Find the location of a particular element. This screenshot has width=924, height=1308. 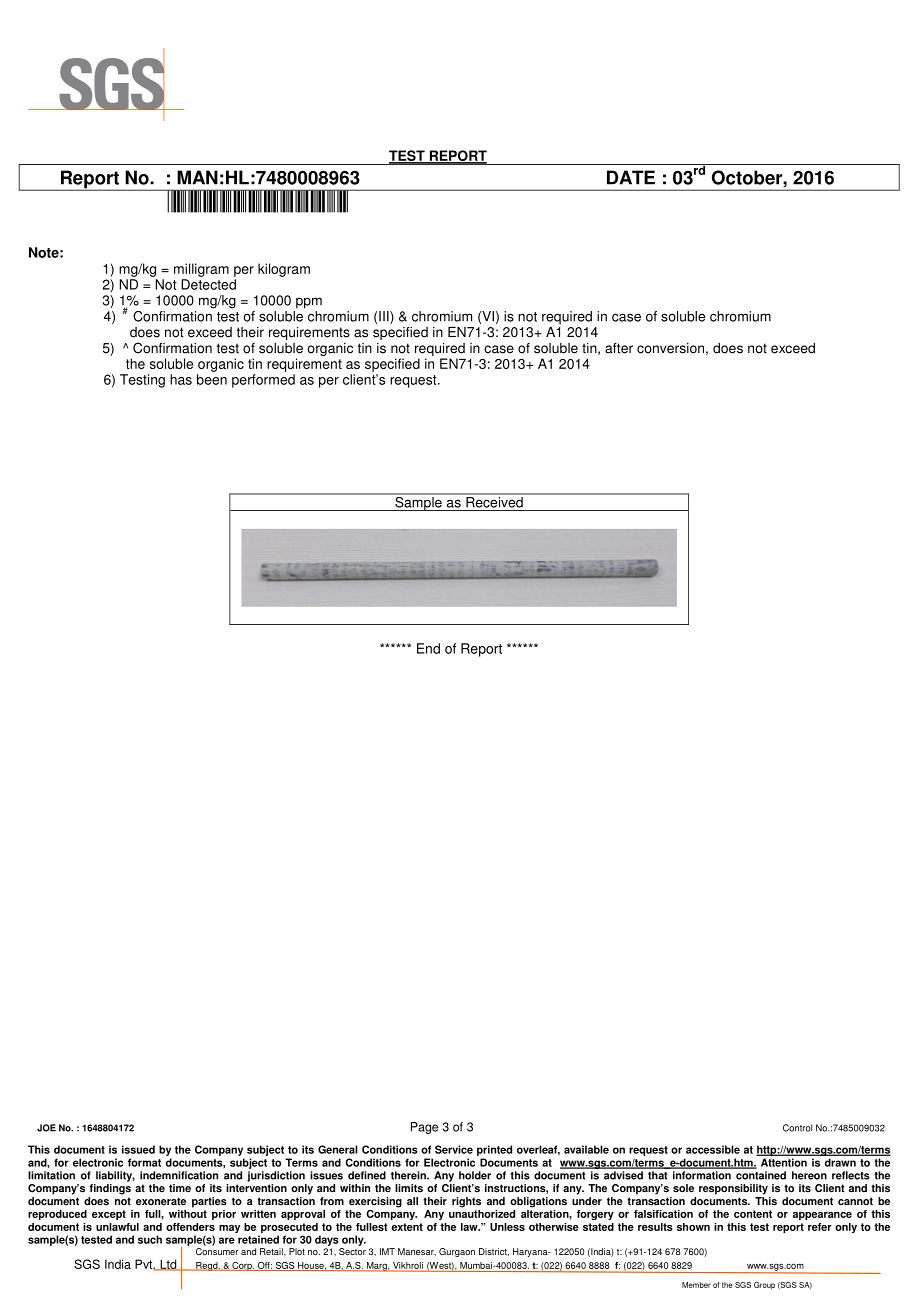

III is located at coordinates (385, 317).
